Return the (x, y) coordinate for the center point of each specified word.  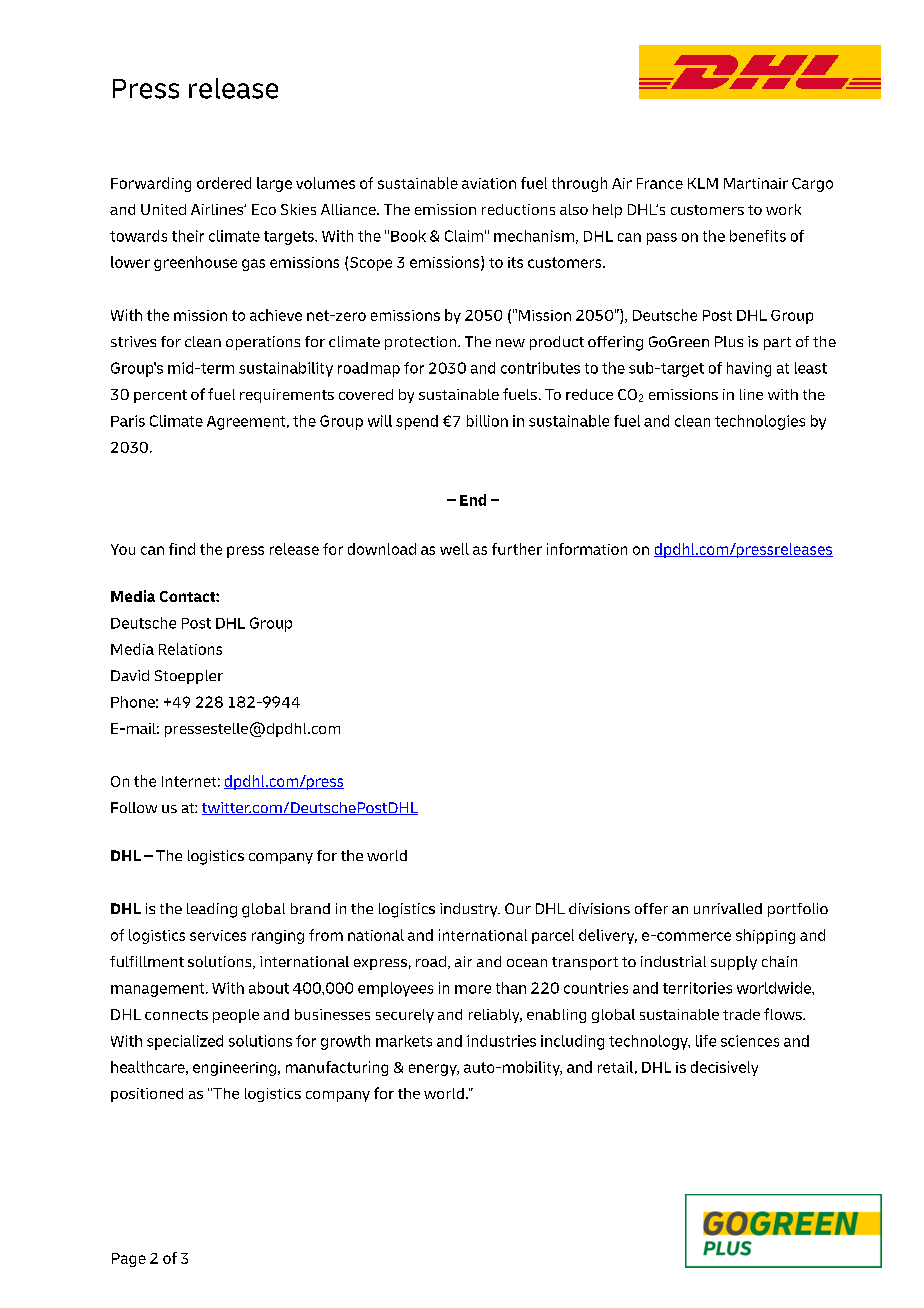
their (188, 236)
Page (129, 1260)
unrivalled (728, 908)
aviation (489, 183)
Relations (190, 649)
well (454, 549)
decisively (724, 1068)
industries (501, 1041)
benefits (758, 236)
